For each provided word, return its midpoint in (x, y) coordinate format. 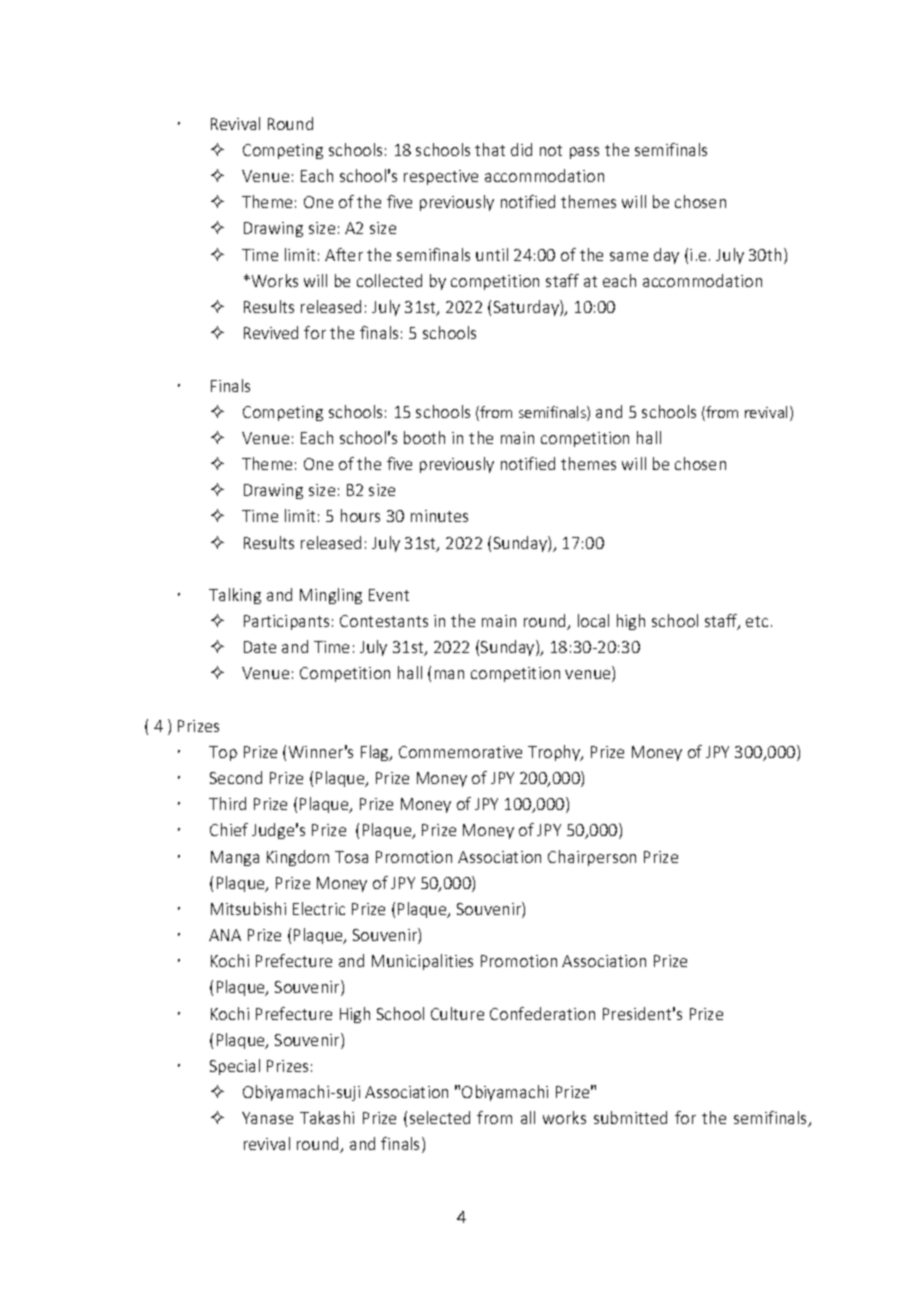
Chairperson (592, 858)
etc (757, 621)
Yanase (267, 1118)
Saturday (527, 308)
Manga (235, 858)
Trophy (555, 753)
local (593, 620)
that (490, 149)
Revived (271, 332)
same (629, 256)
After (344, 254)
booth (424, 437)
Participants (286, 622)
